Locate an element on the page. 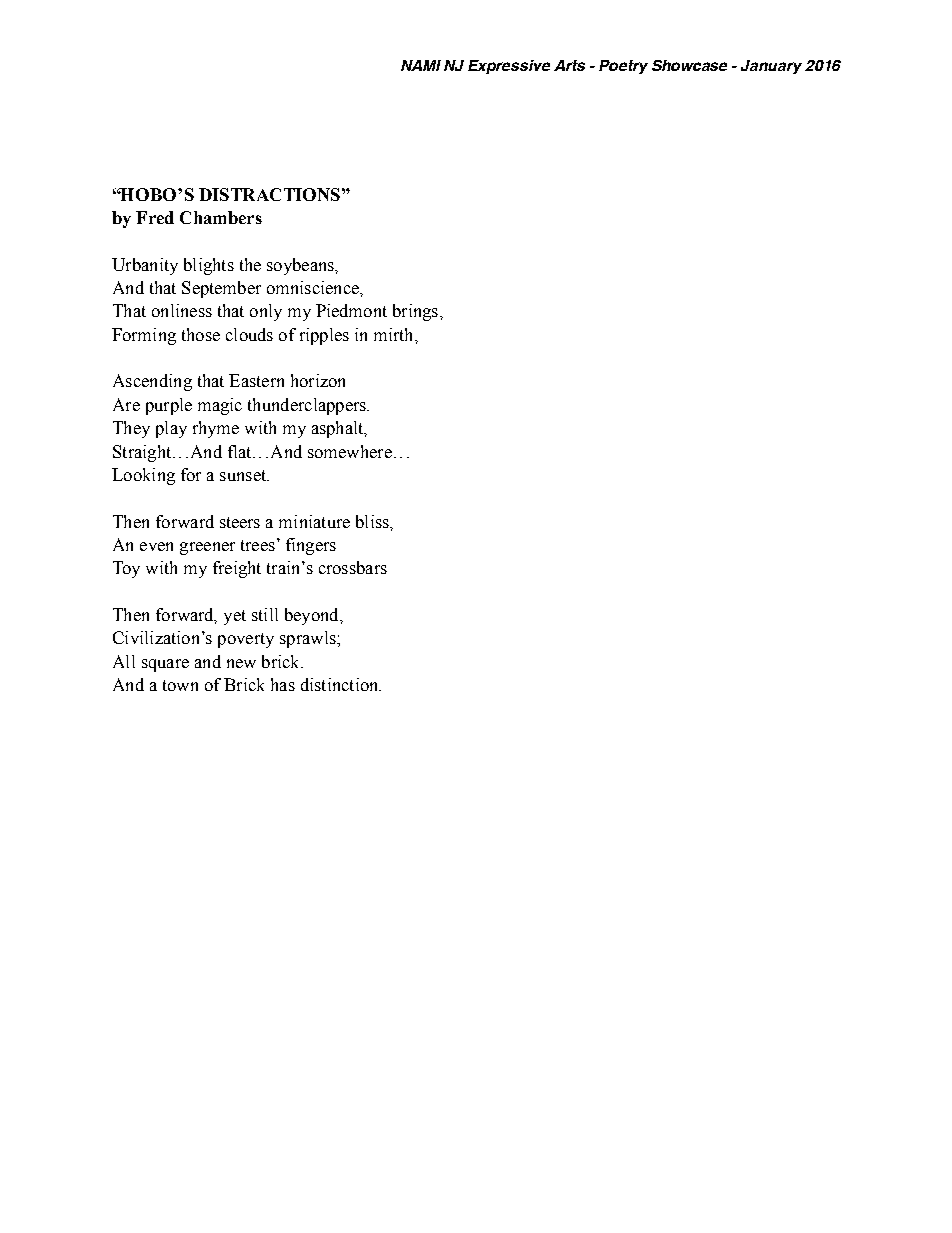 The image size is (952, 1233). Showcase is located at coordinates (689, 65).
